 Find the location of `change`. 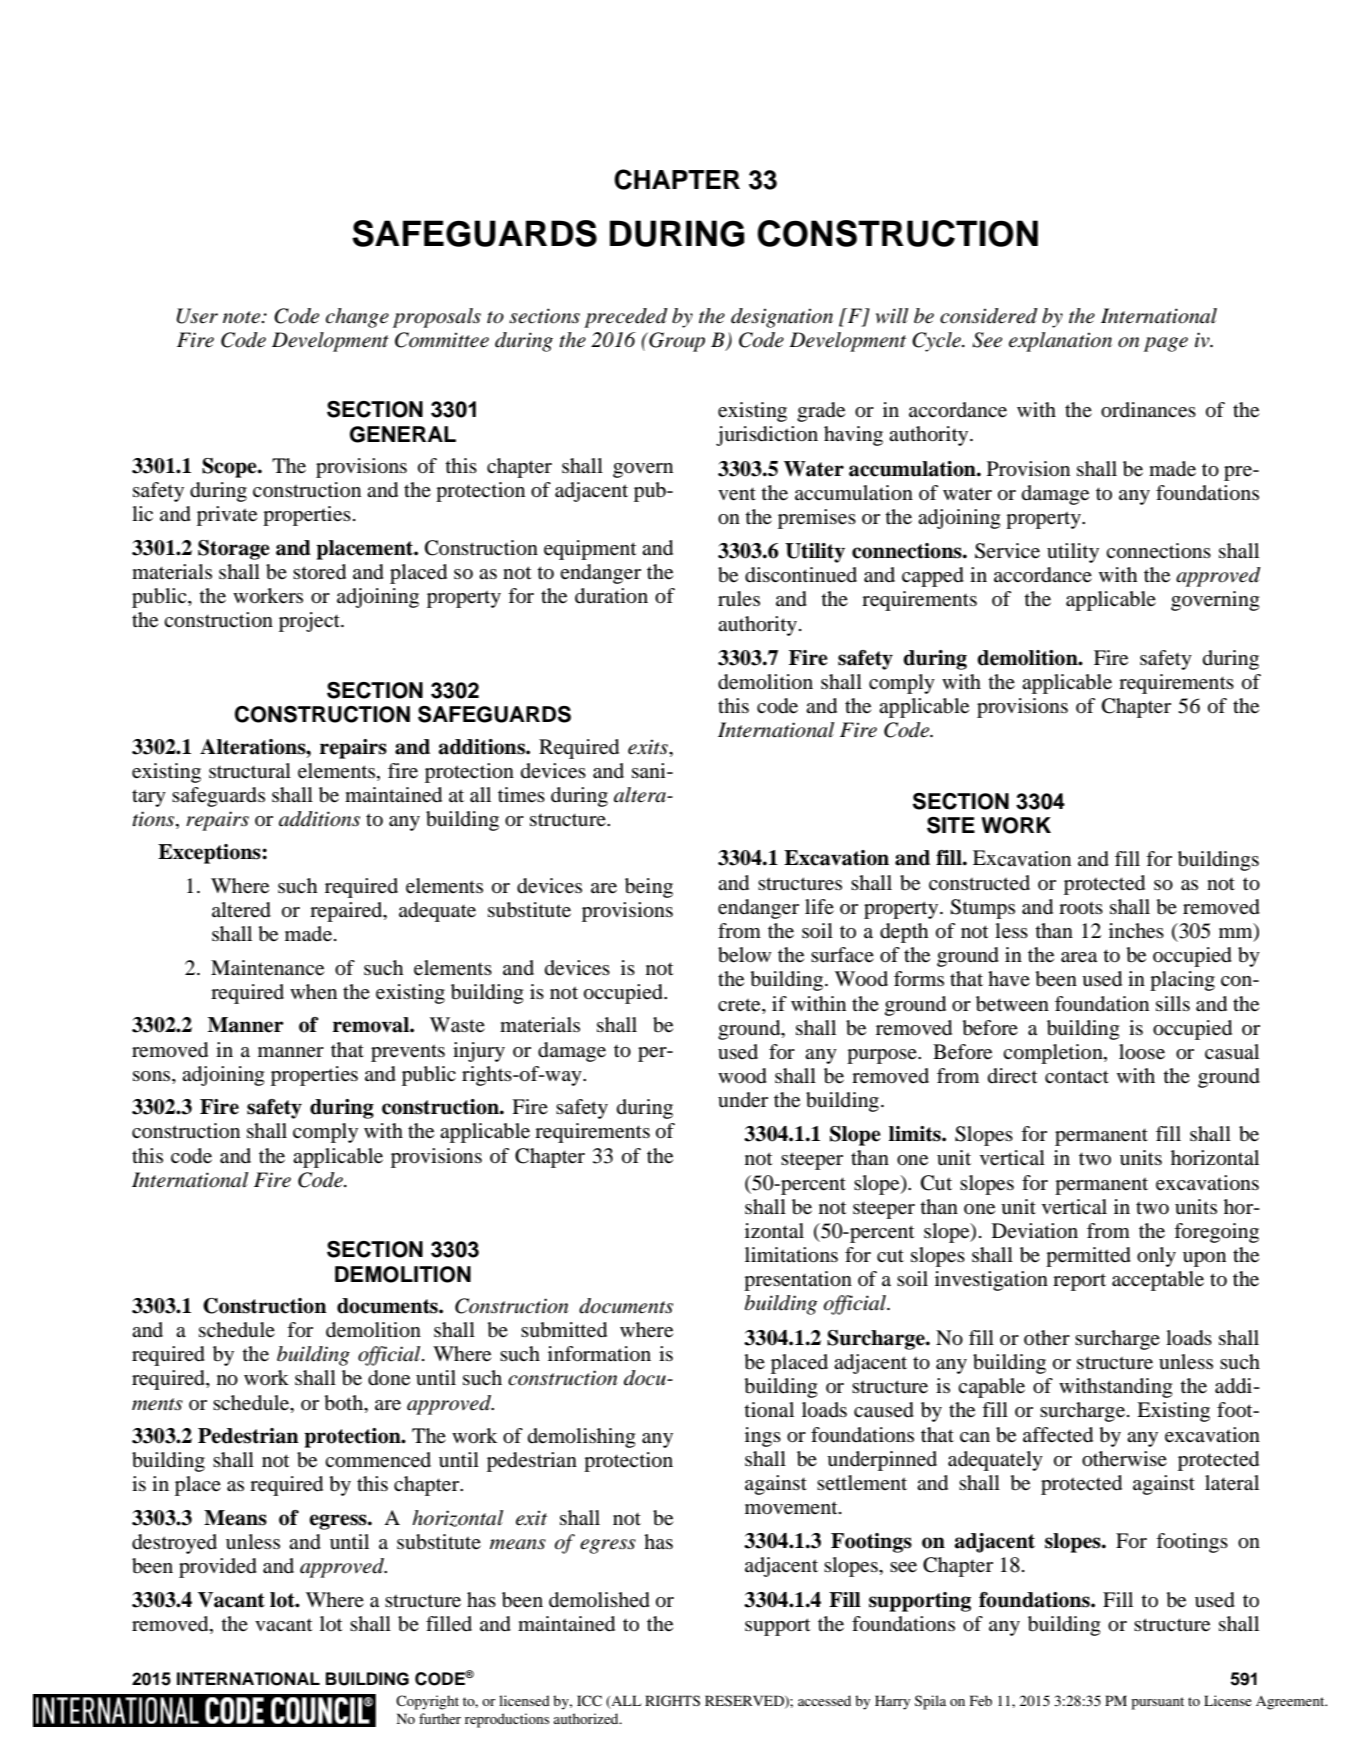

change is located at coordinates (357, 318).
